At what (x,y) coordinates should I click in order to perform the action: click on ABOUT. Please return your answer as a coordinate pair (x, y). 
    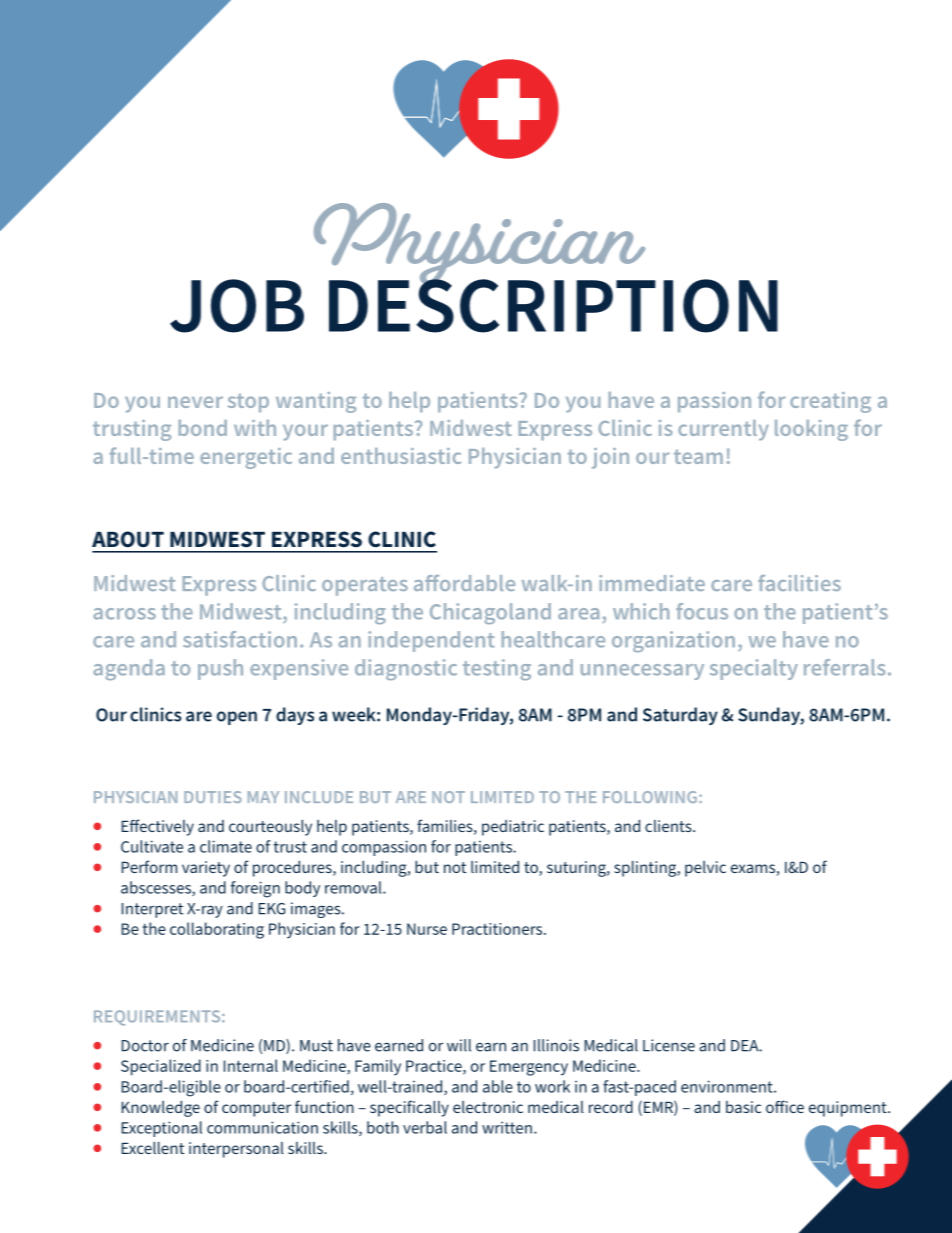
    Looking at the image, I should click on (128, 539).
